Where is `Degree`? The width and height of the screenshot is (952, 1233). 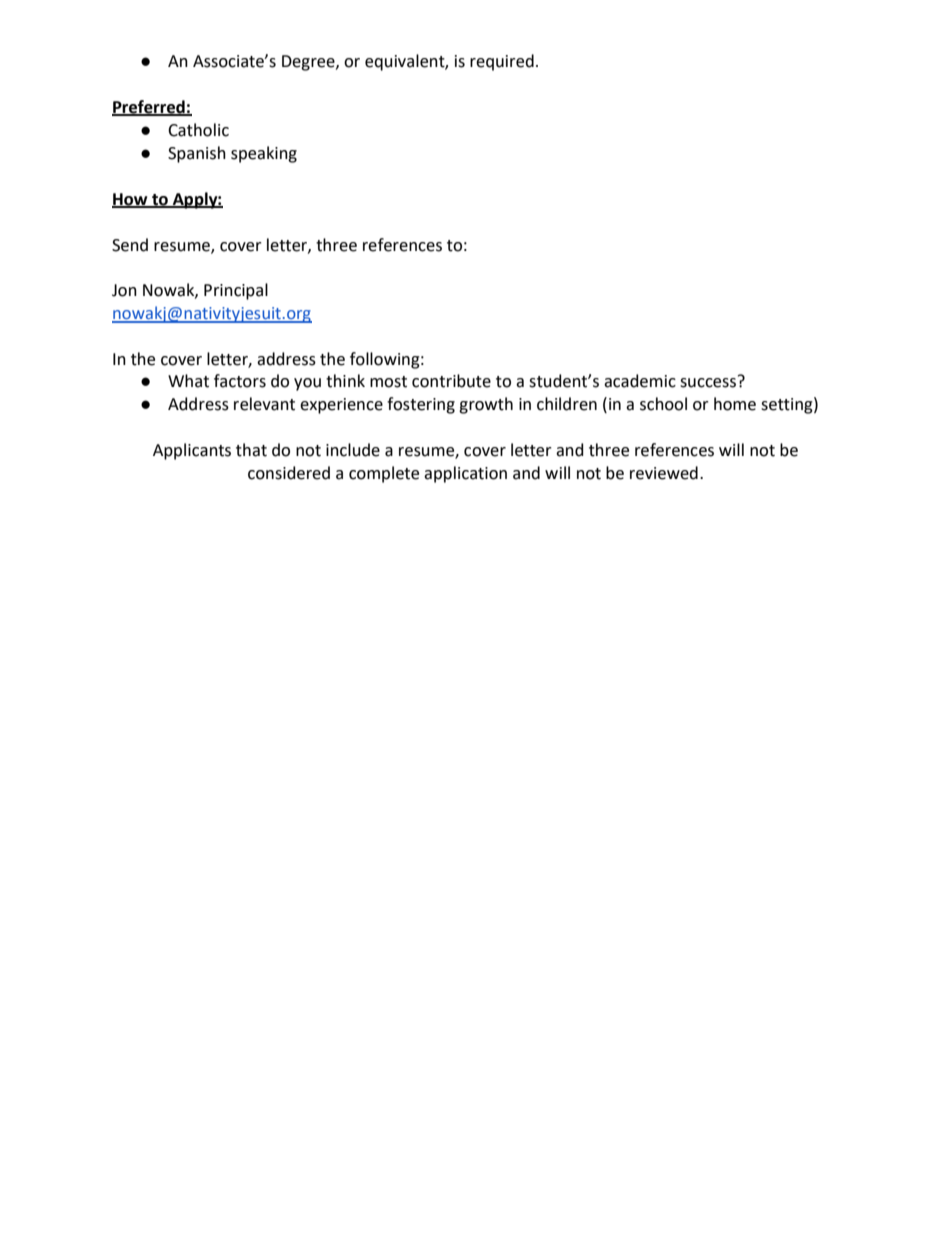
Degree is located at coordinates (309, 63).
